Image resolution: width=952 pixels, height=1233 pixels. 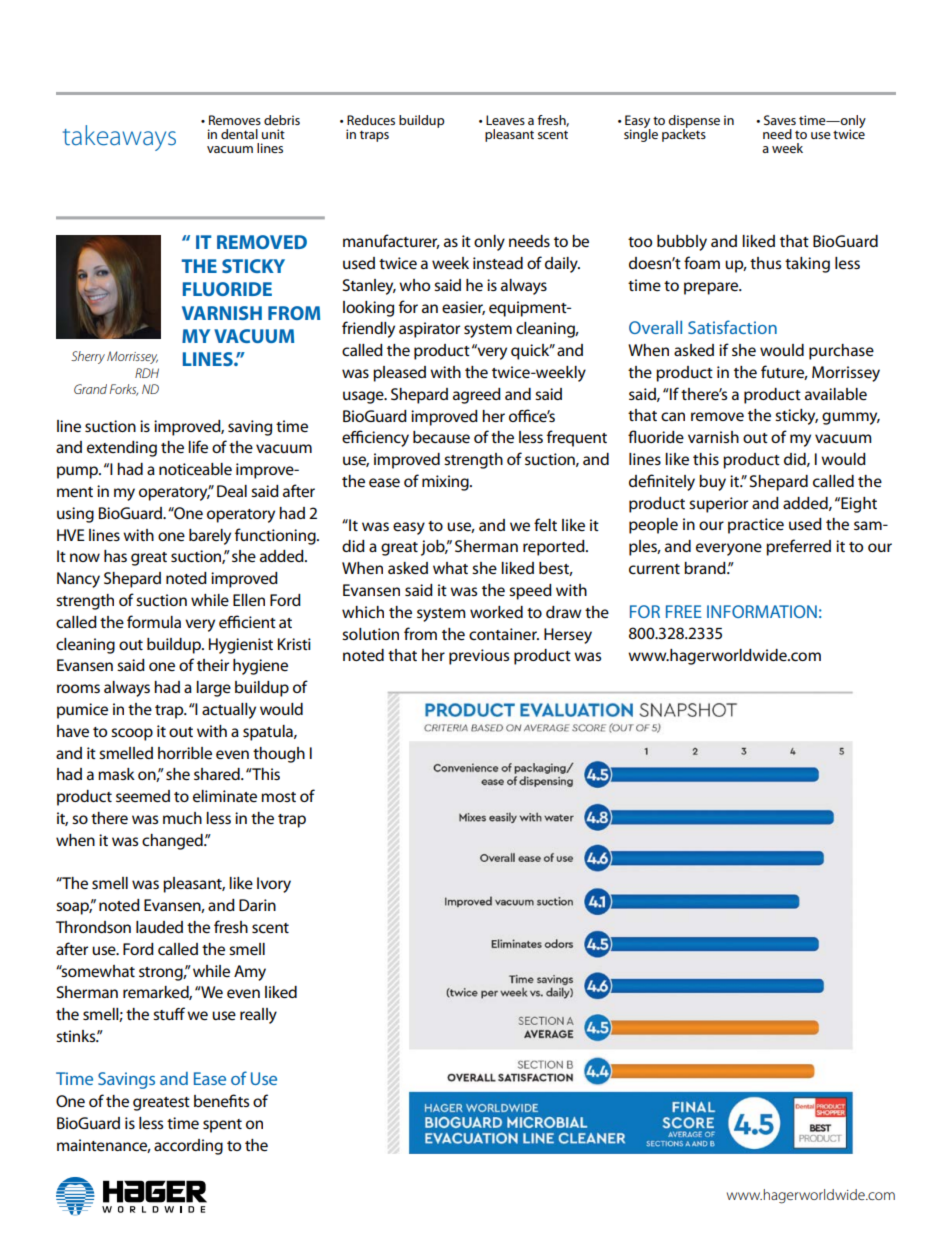 What do you see at coordinates (188, 1147) in the screenshot?
I see `according` at bounding box center [188, 1147].
